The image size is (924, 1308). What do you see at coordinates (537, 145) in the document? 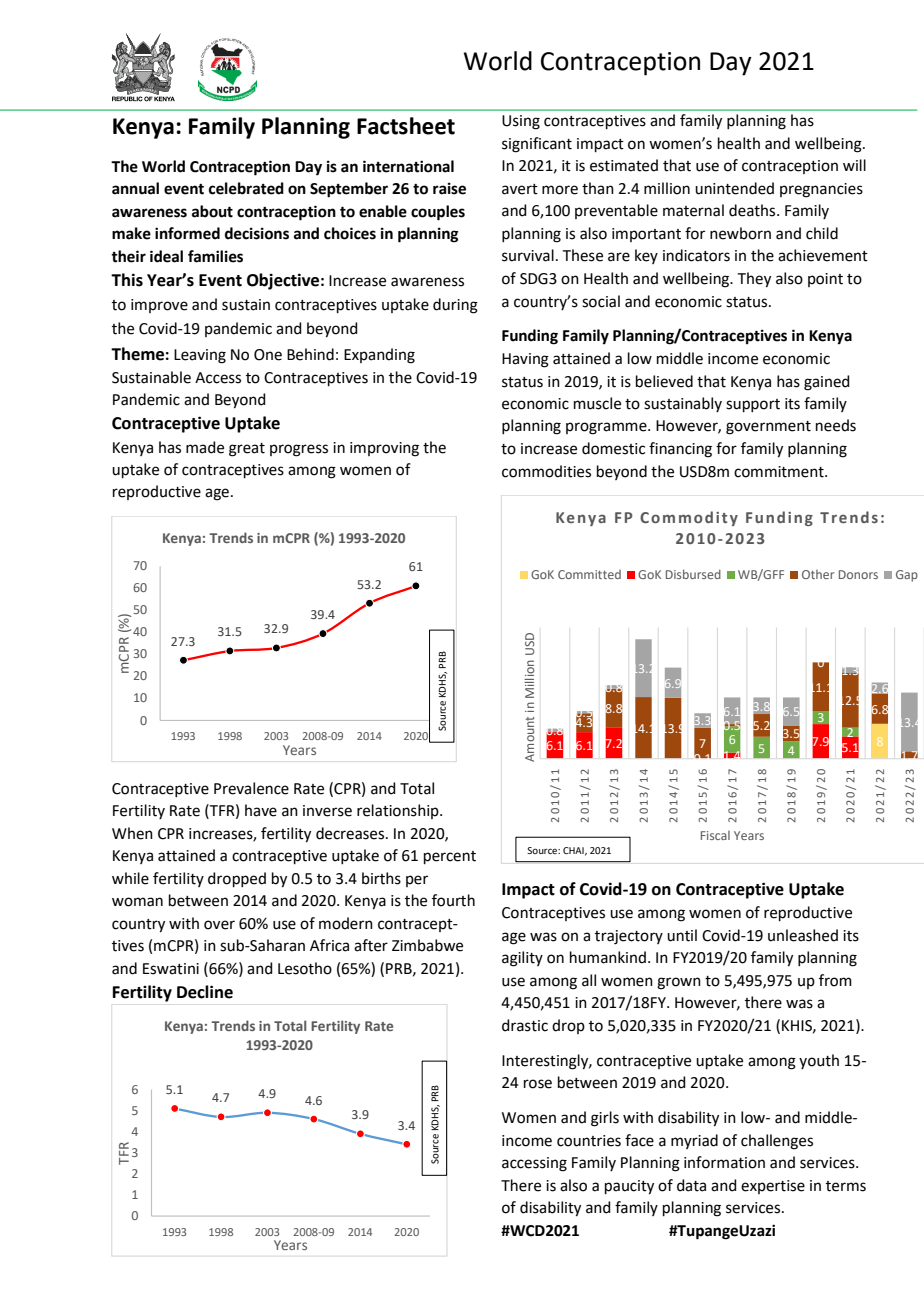
I see `significant` at bounding box center [537, 145].
